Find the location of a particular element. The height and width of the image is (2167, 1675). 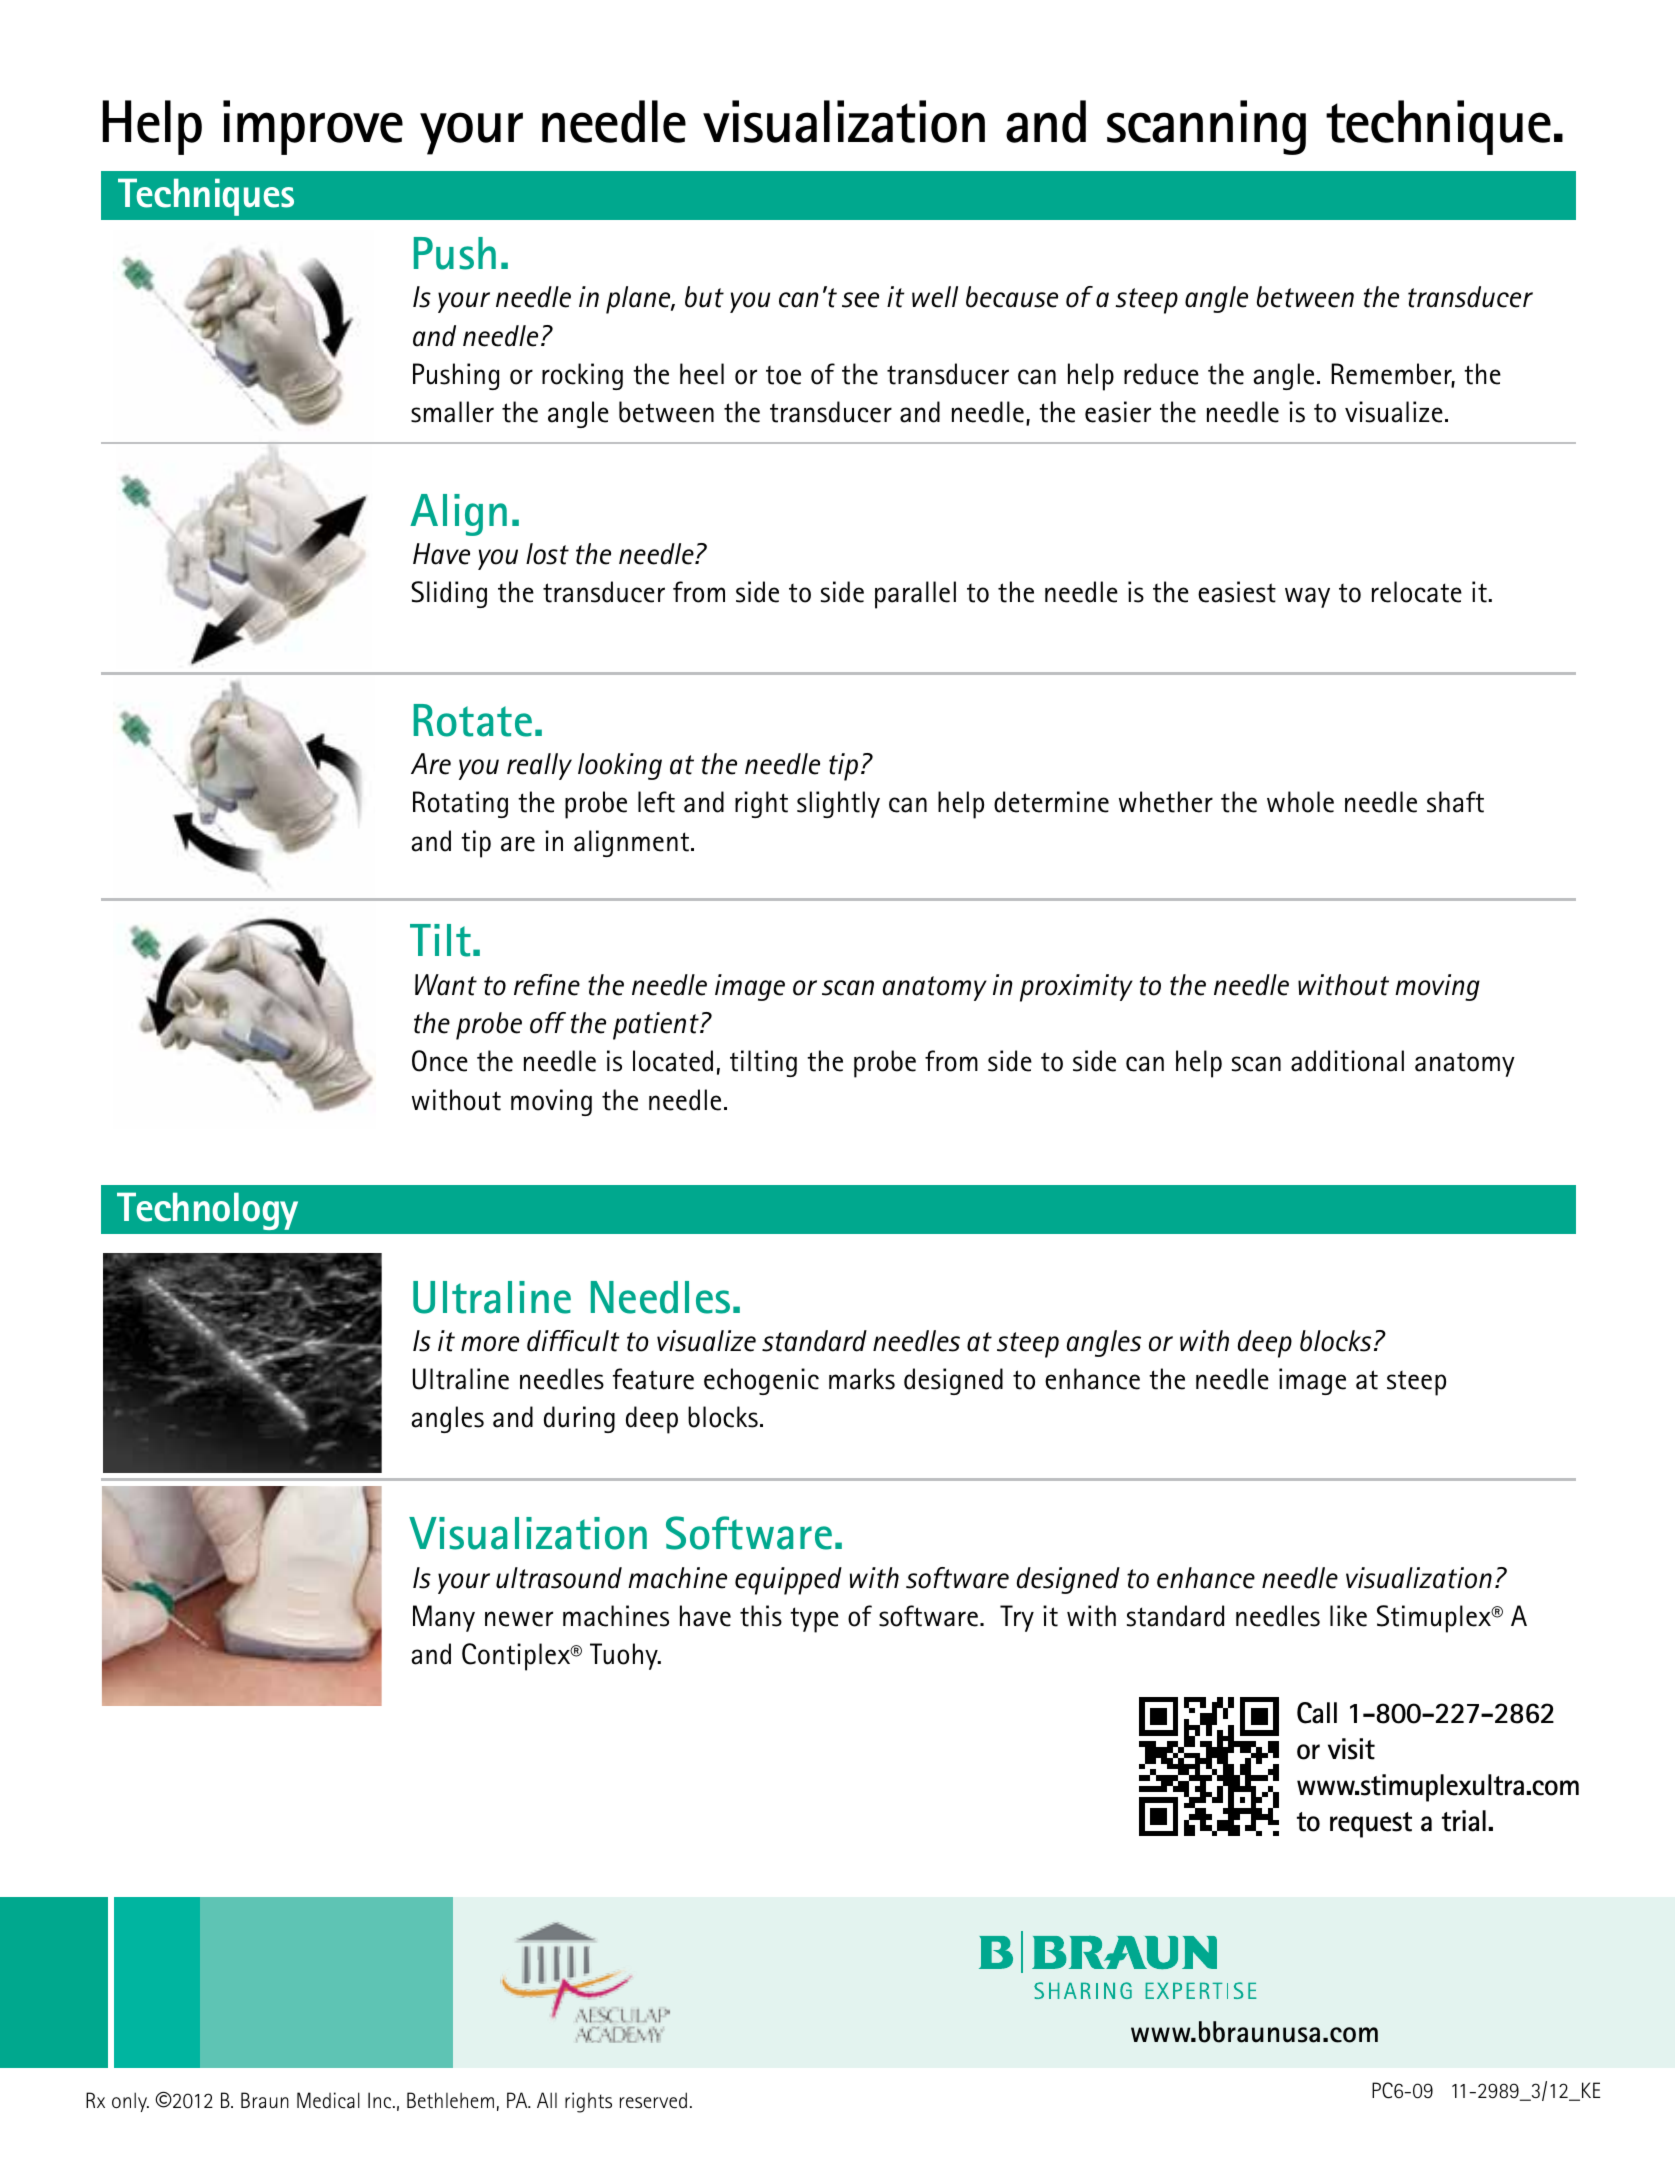

reserved is located at coordinates (653, 2100).
